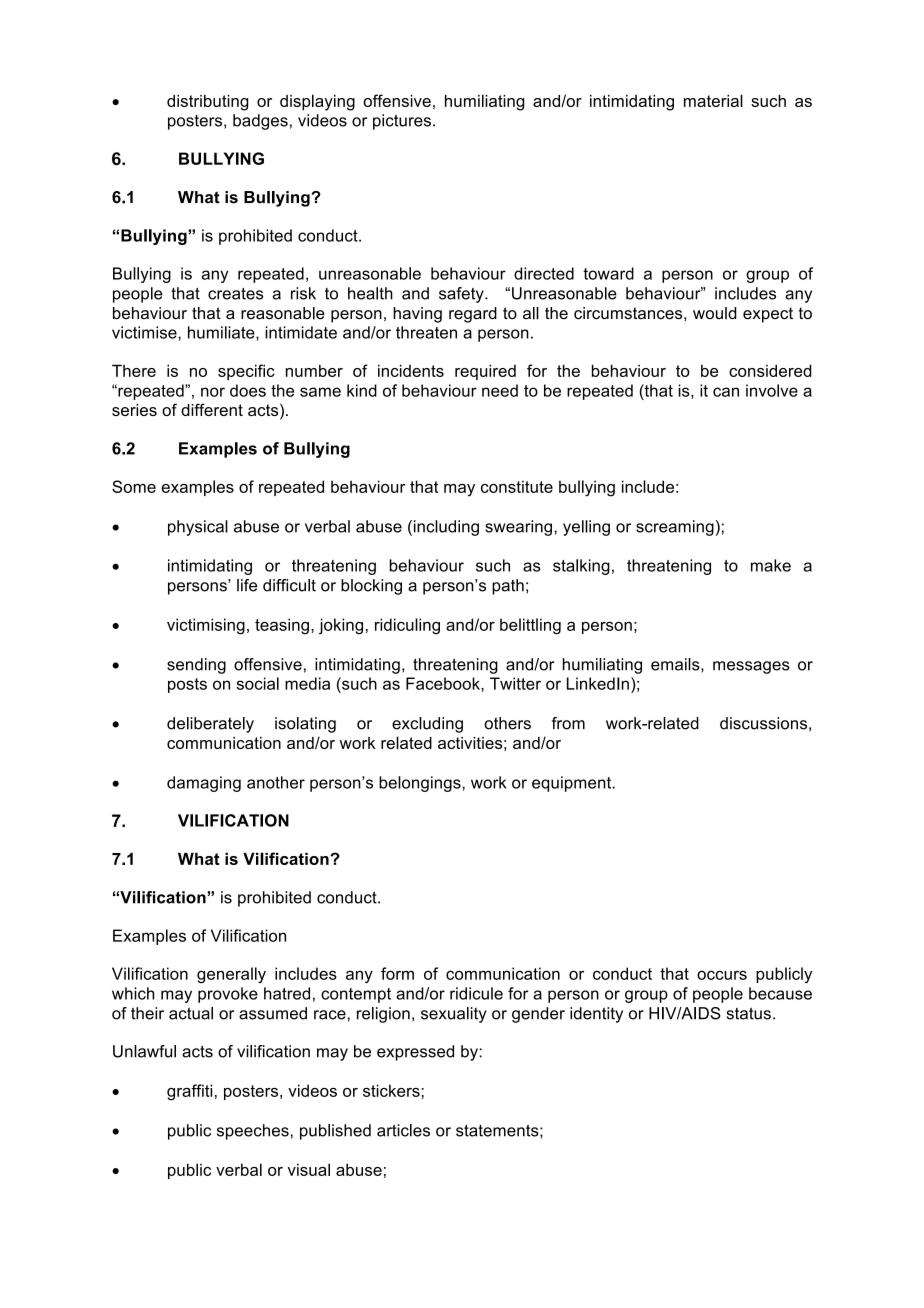 This screenshot has width=924, height=1308. What do you see at coordinates (253, 1132) in the screenshot?
I see `speeches` at bounding box center [253, 1132].
